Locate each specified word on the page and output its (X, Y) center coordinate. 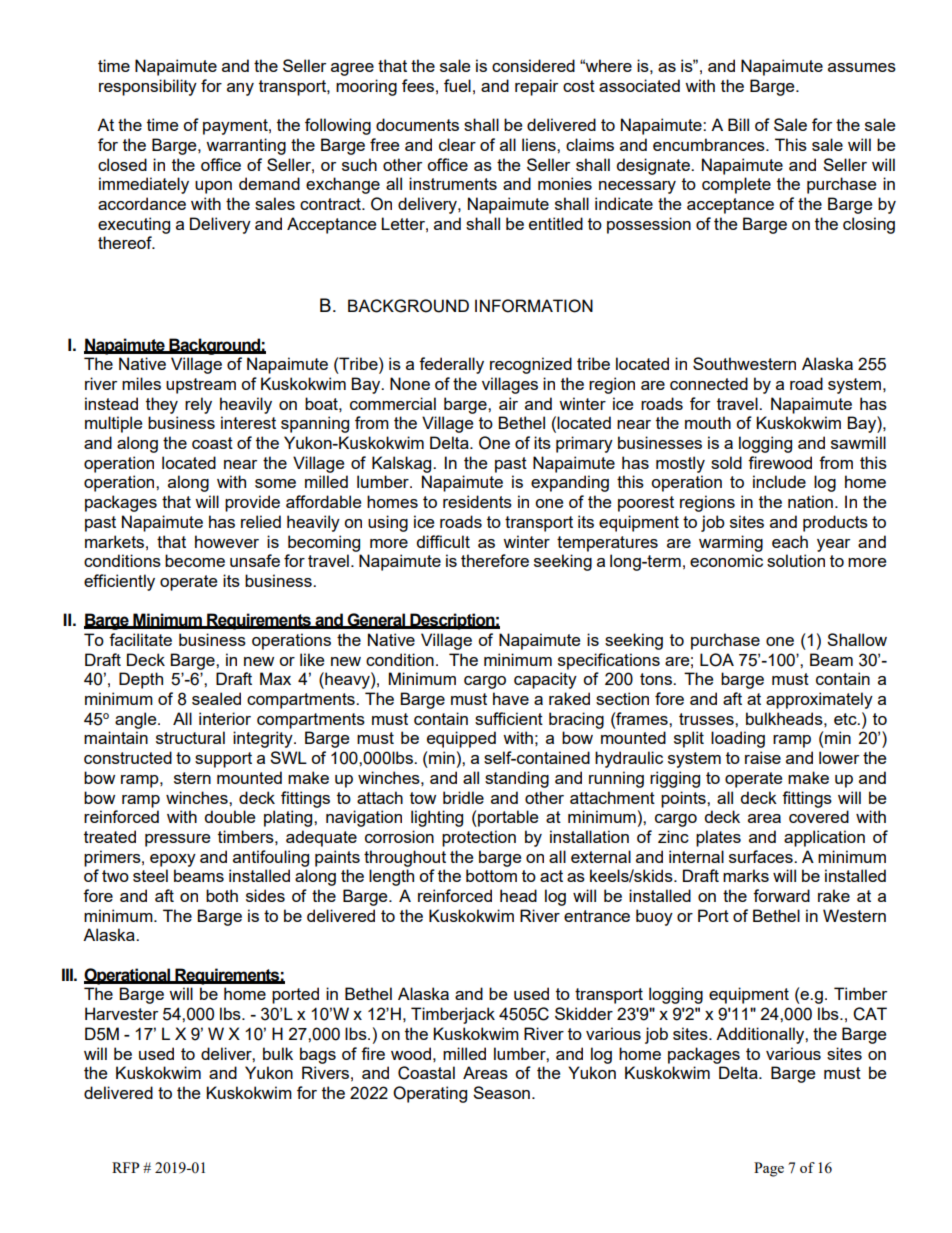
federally (451, 365)
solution (796, 560)
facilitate (140, 639)
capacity (545, 680)
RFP (126, 1167)
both (222, 895)
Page (769, 1169)
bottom (491, 875)
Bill (738, 124)
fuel (457, 85)
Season (501, 1092)
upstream (201, 386)
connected (709, 383)
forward (781, 895)
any (240, 89)
